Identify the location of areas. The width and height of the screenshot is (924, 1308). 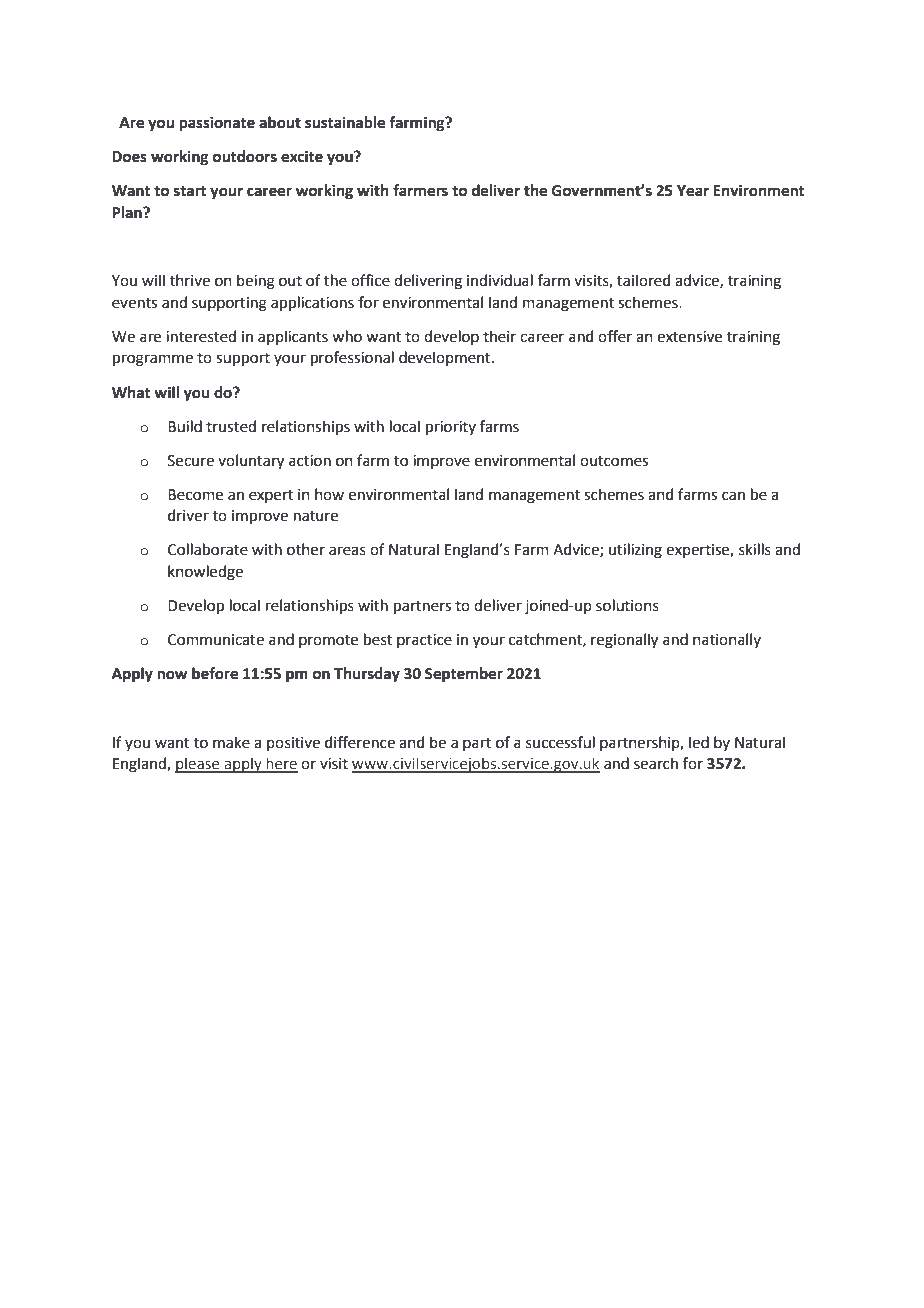
(347, 551).
